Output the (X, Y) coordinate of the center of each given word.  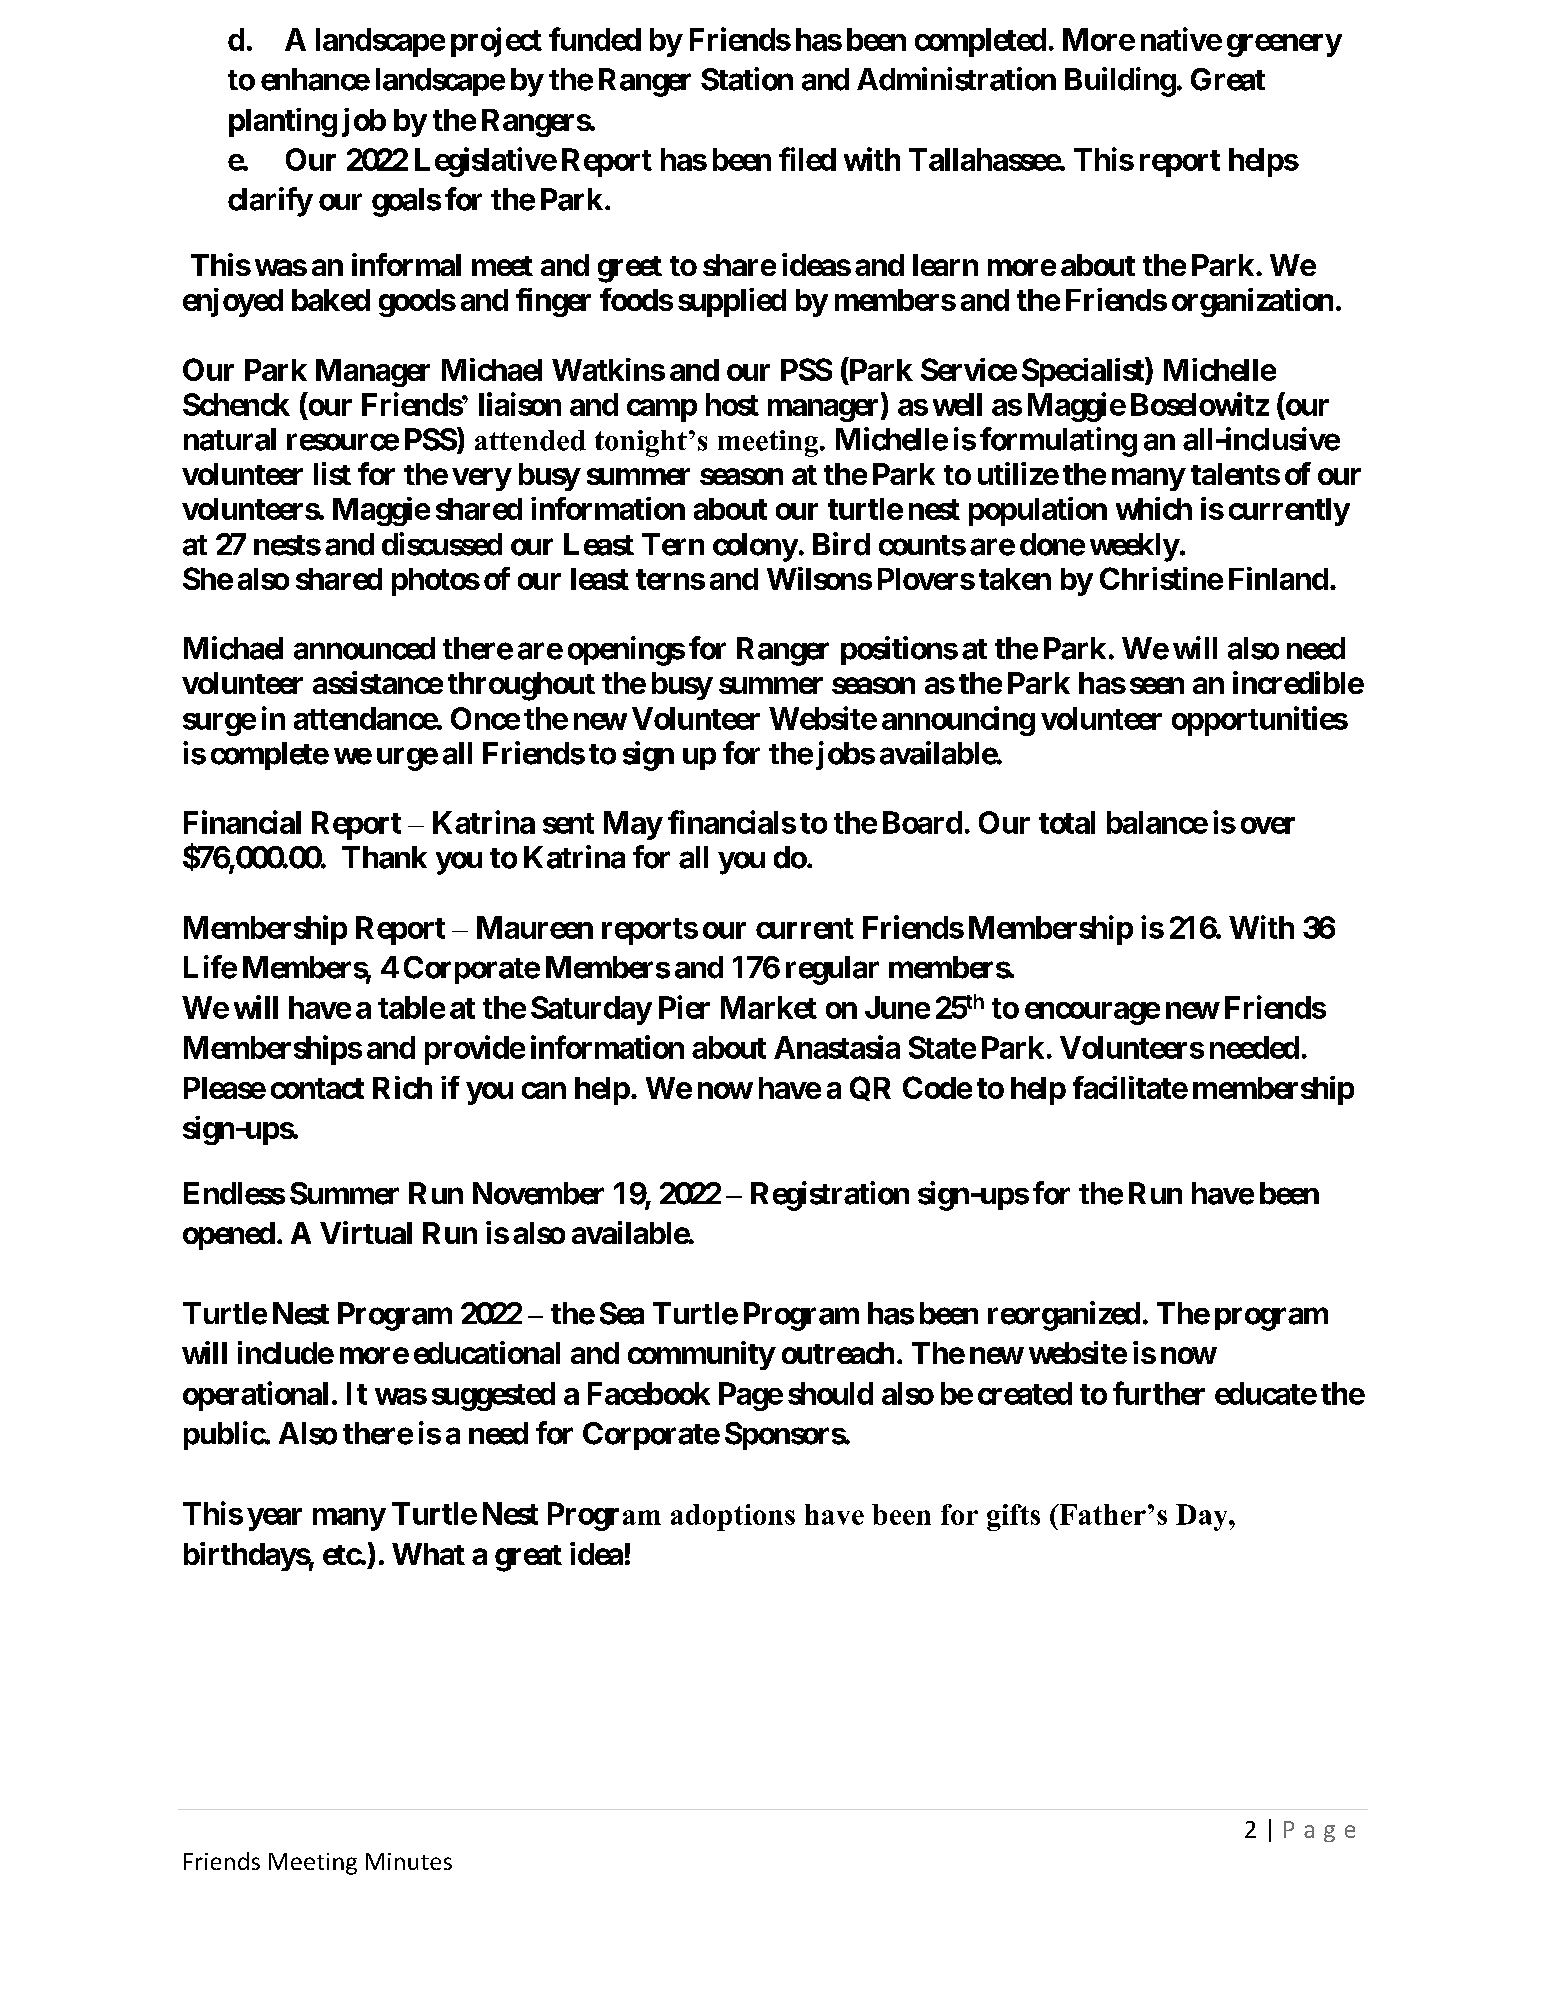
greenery (1284, 45)
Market (769, 1007)
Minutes (409, 1861)
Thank (384, 857)
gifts (1013, 1517)
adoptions (733, 1517)
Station (747, 79)
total (1067, 822)
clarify (270, 202)
